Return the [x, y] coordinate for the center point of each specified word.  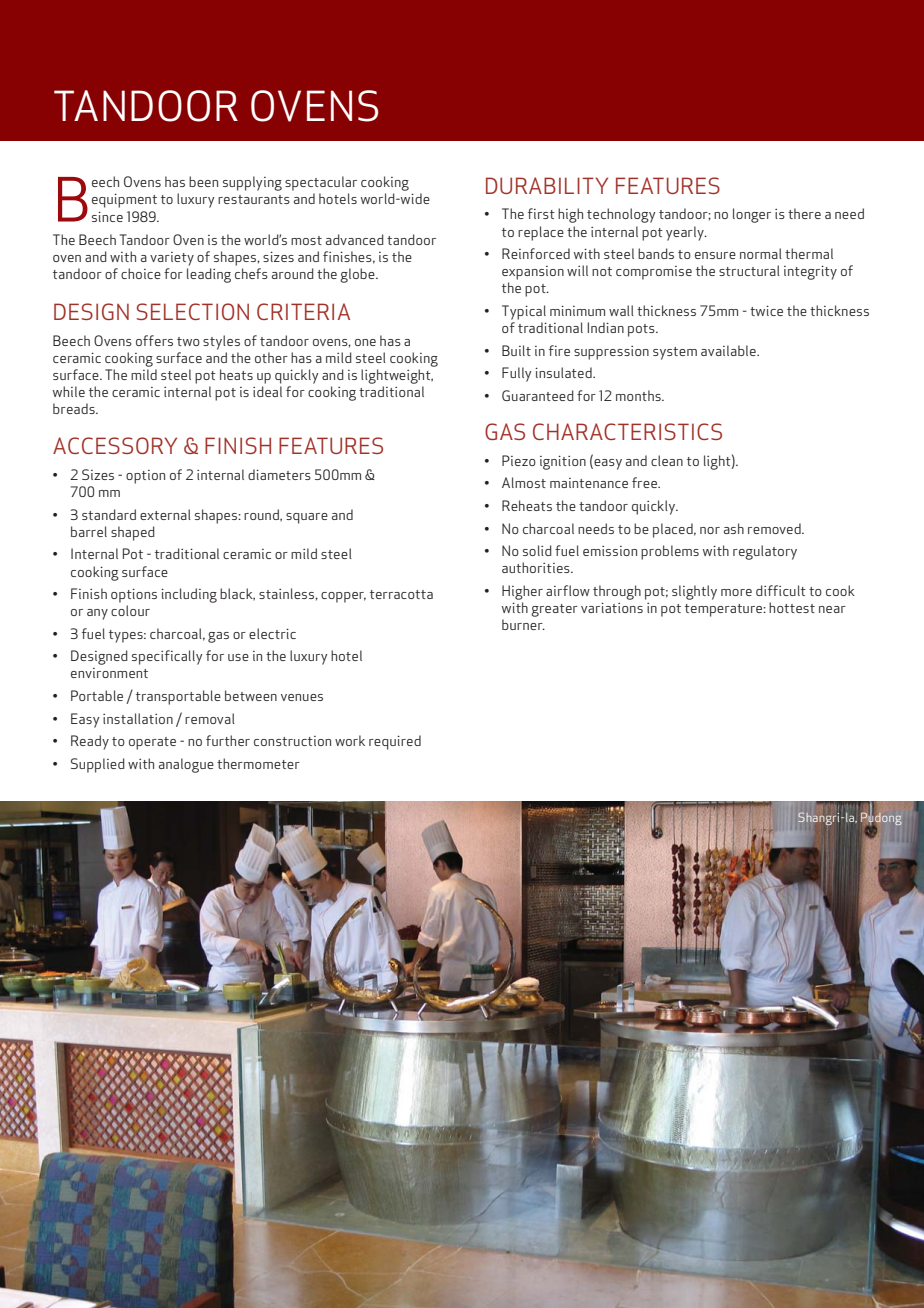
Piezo [519, 460]
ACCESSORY [115, 445]
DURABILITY [547, 185]
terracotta [401, 594]
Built [516, 350]
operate [152, 743]
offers [154, 340]
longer [752, 215]
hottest [792, 607]
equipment [124, 200]
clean [667, 460]
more [736, 592]
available [729, 350]
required [395, 742]
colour [130, 610]
